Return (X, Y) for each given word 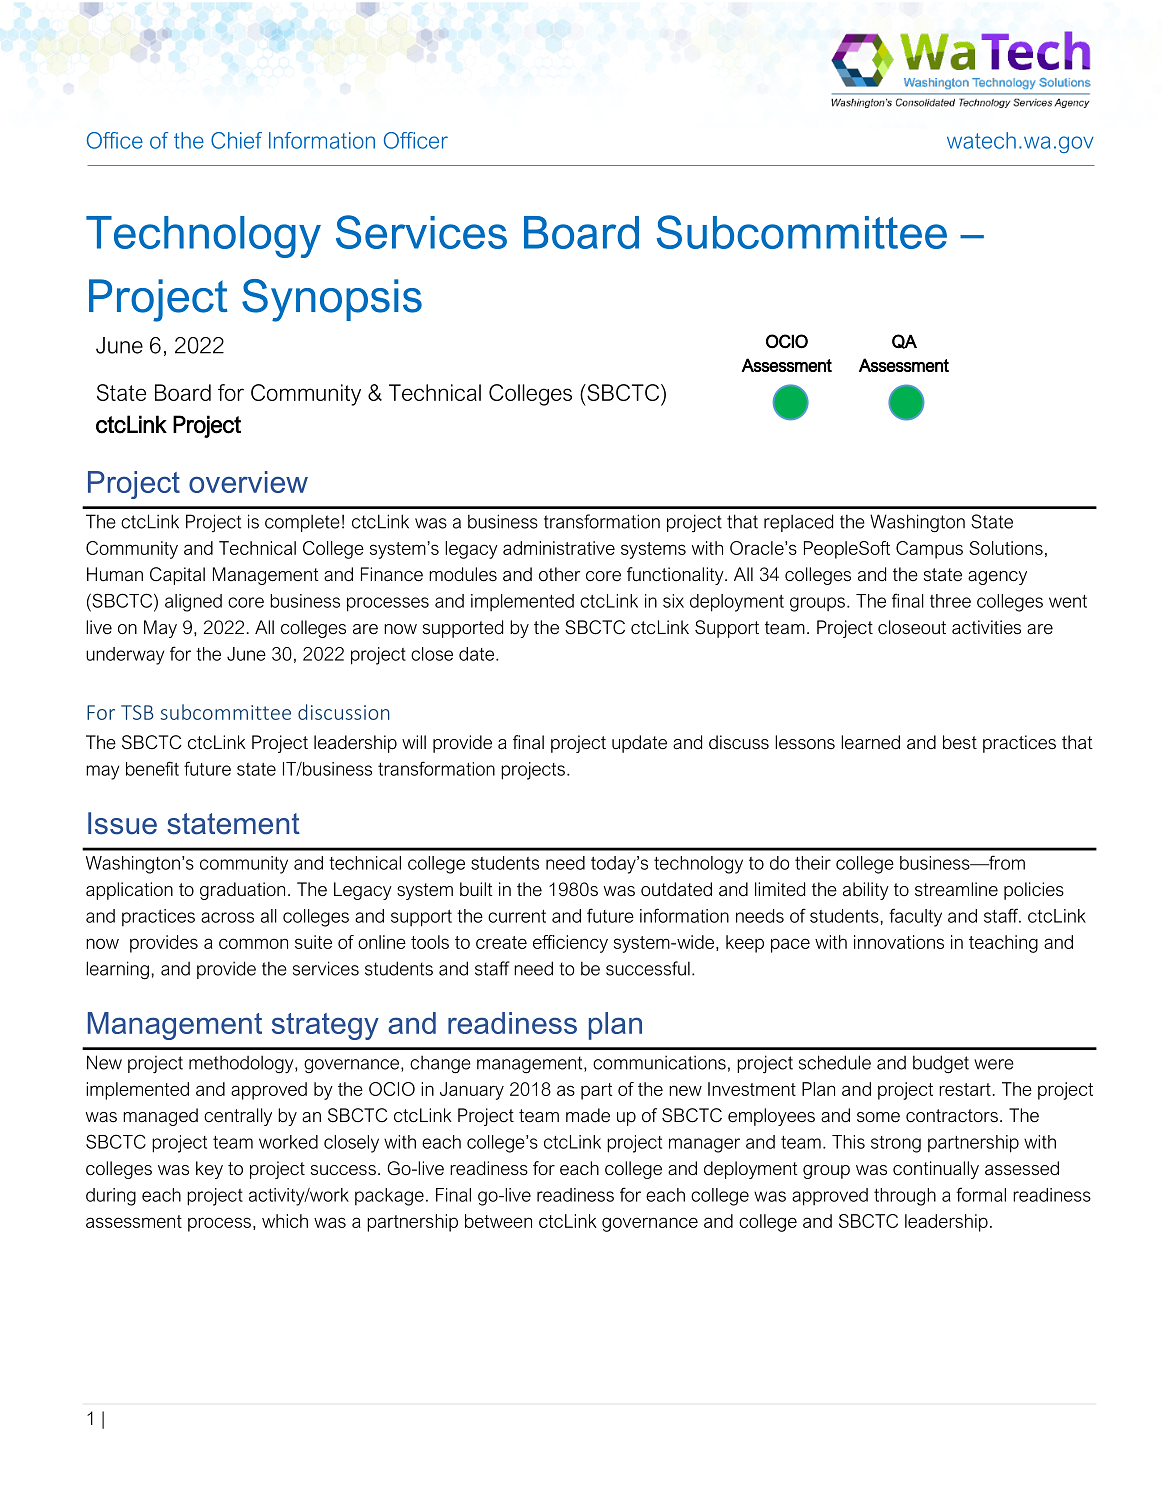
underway (125, 656)
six (673, 601)
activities (986, 627)
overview (248, 482)
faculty (915, 917)
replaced (798, 523)
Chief (236, 140)
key (209, 1170)
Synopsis (332, 300)
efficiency (570, 944)
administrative (559, 548)
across (227, 917)
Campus (929, 550)
